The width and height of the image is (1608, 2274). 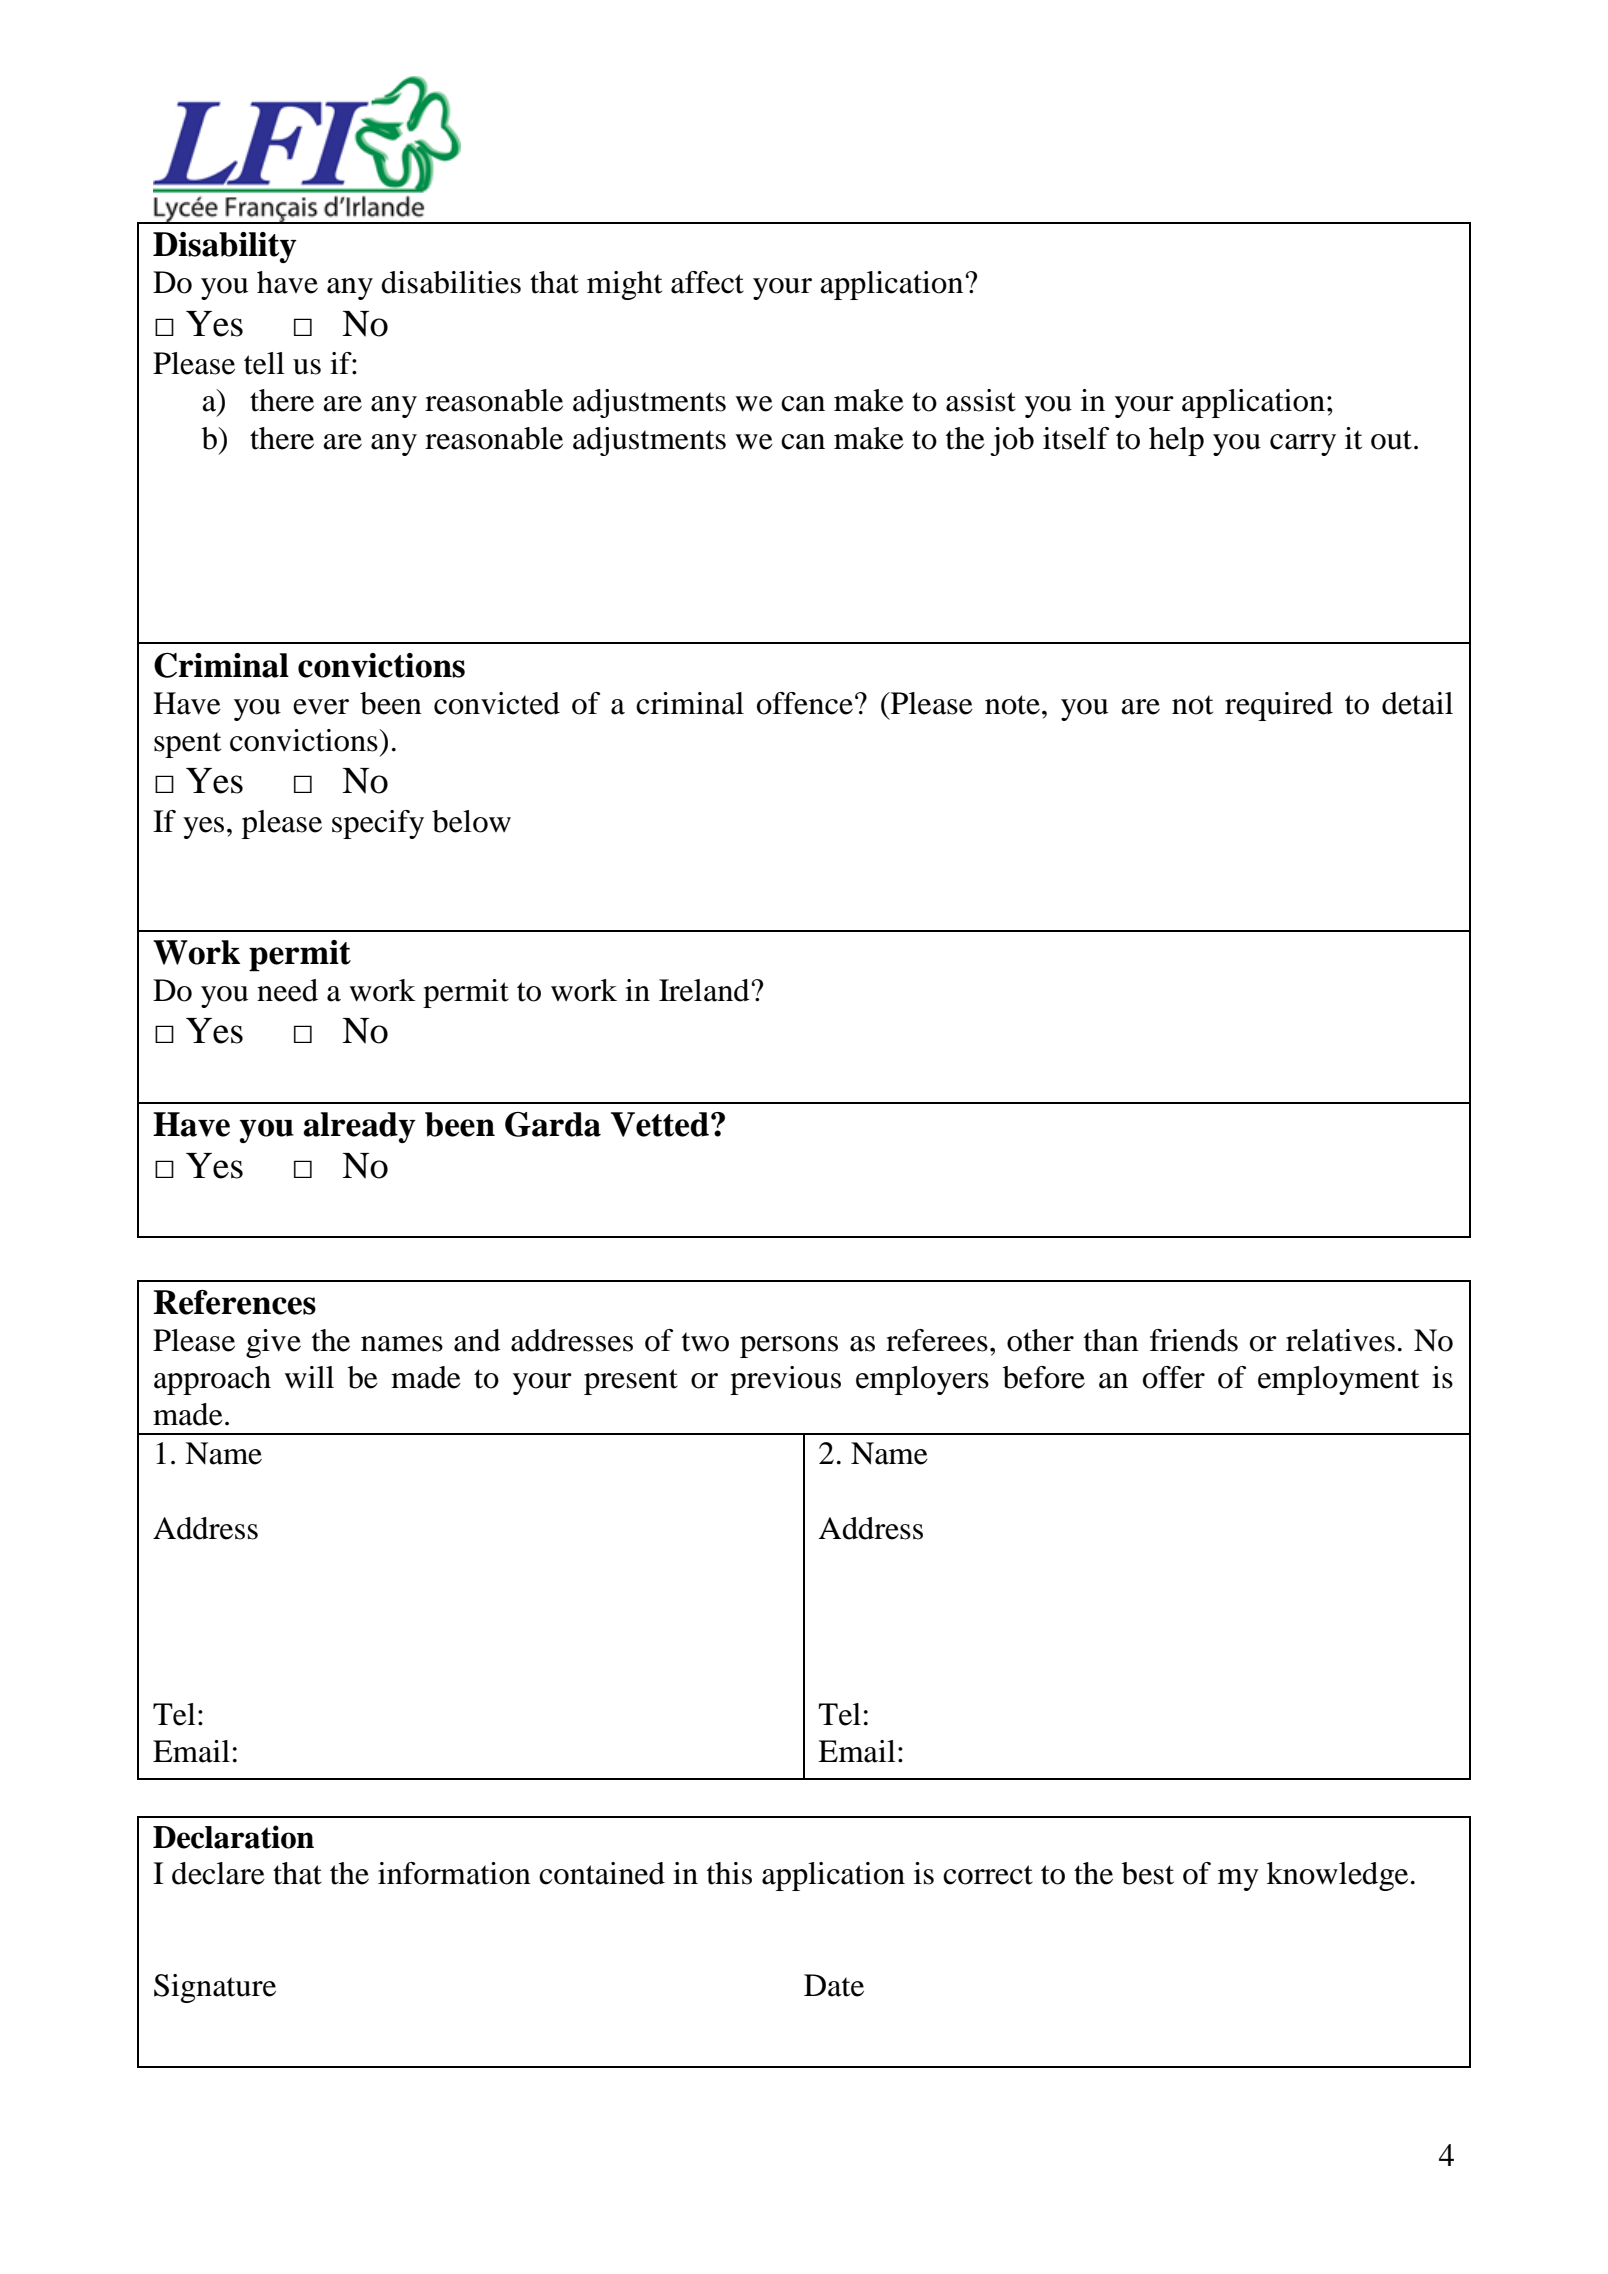 I want to click on tell, so click(x=264, y=363).
